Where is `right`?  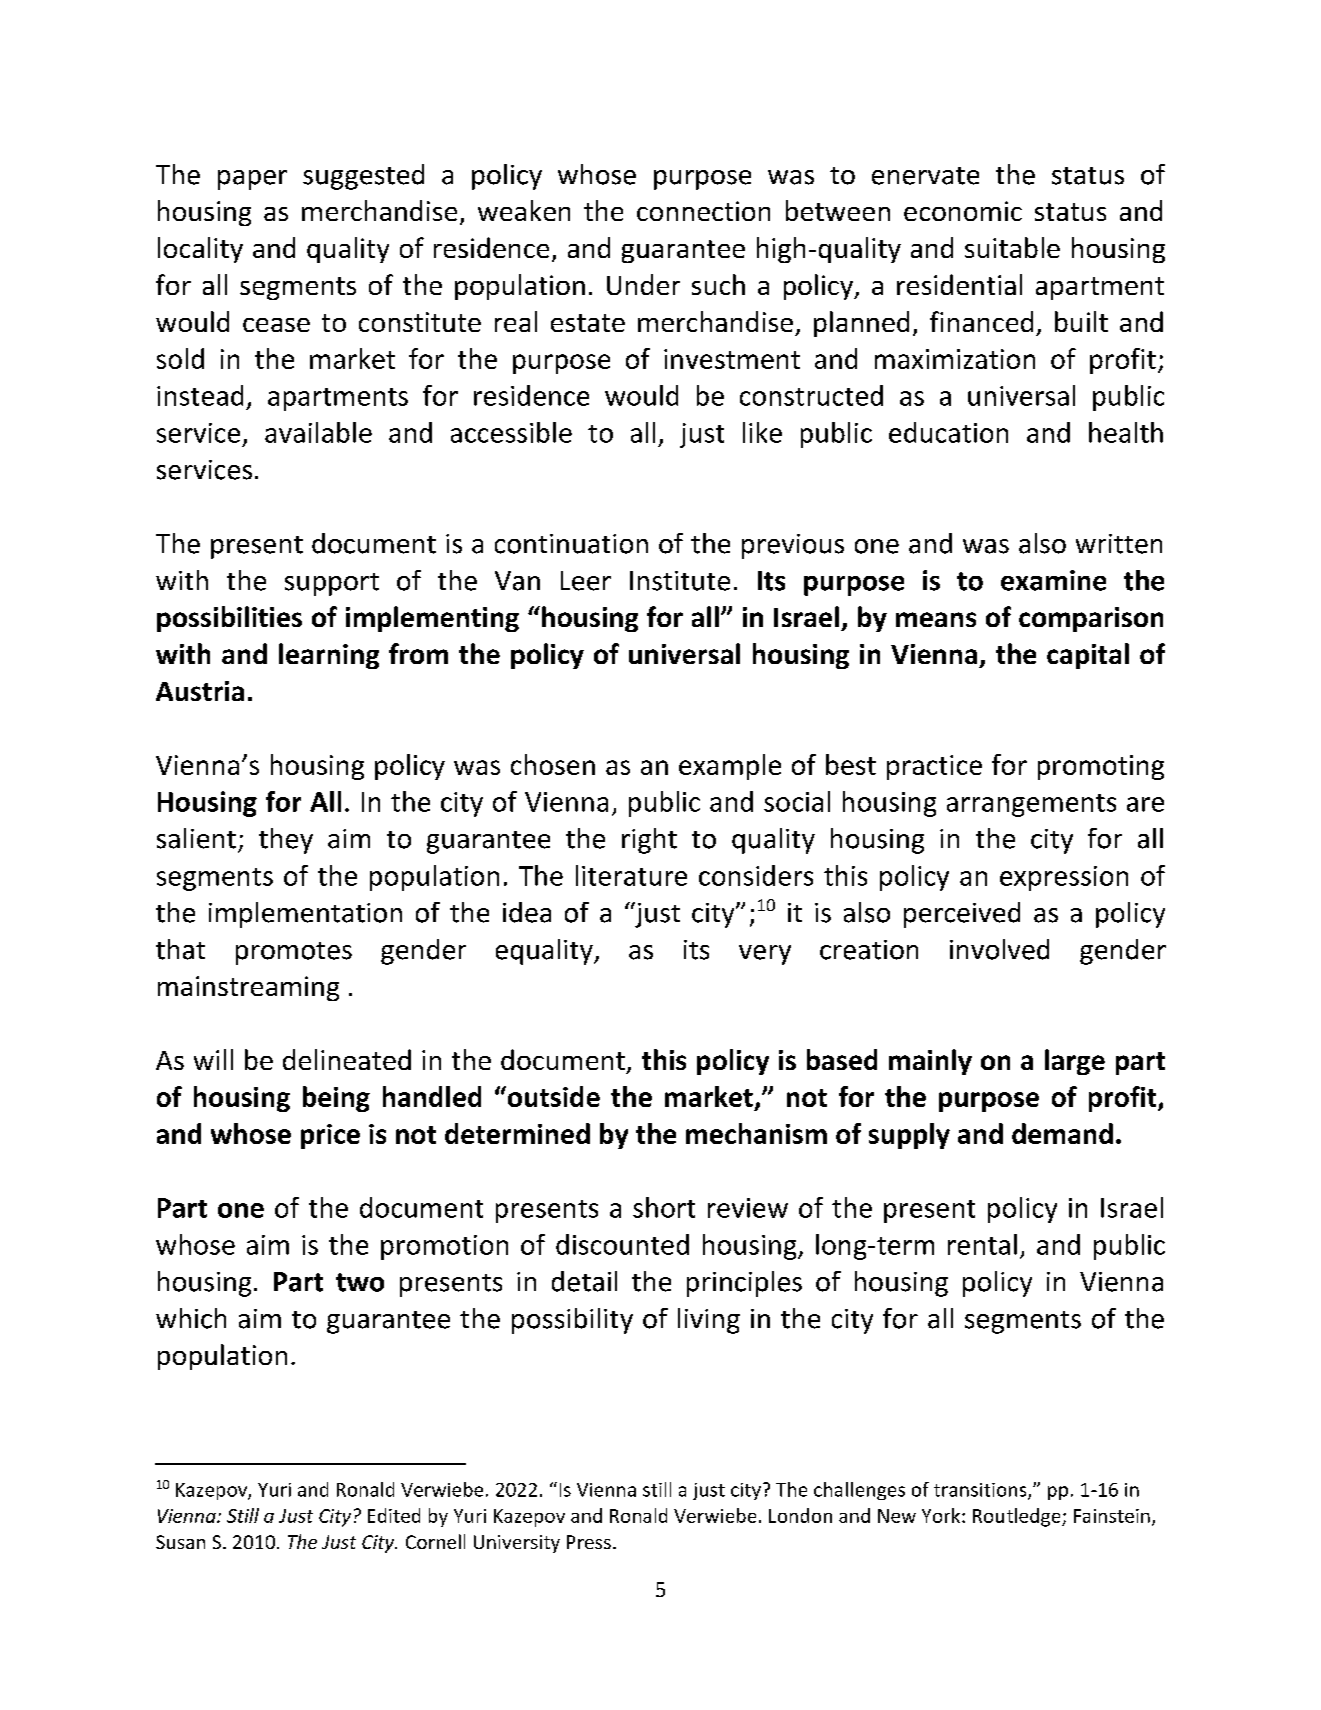 right is located at coordinates (649, 841).
